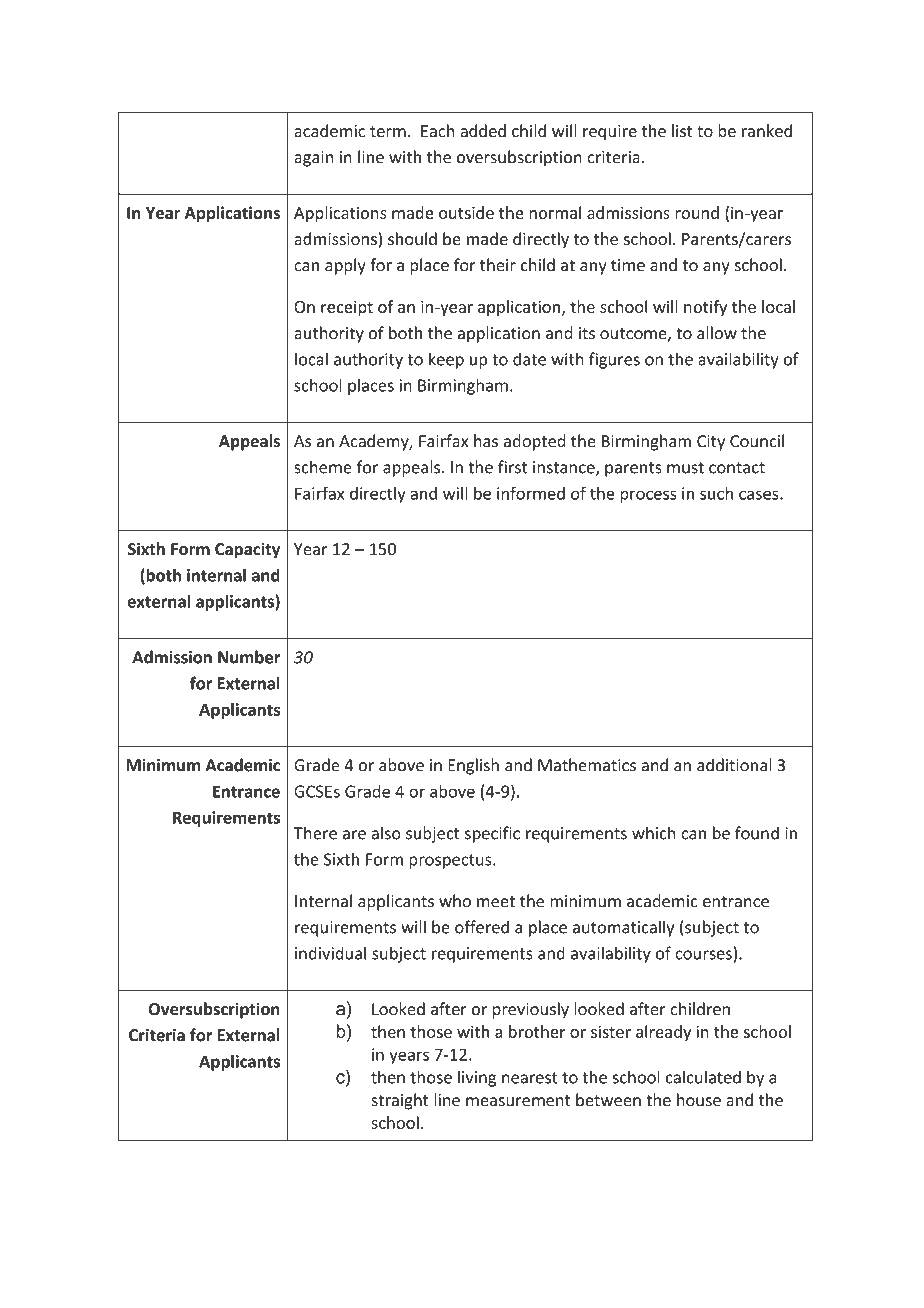  I want to click on first, so click(513, 467).
